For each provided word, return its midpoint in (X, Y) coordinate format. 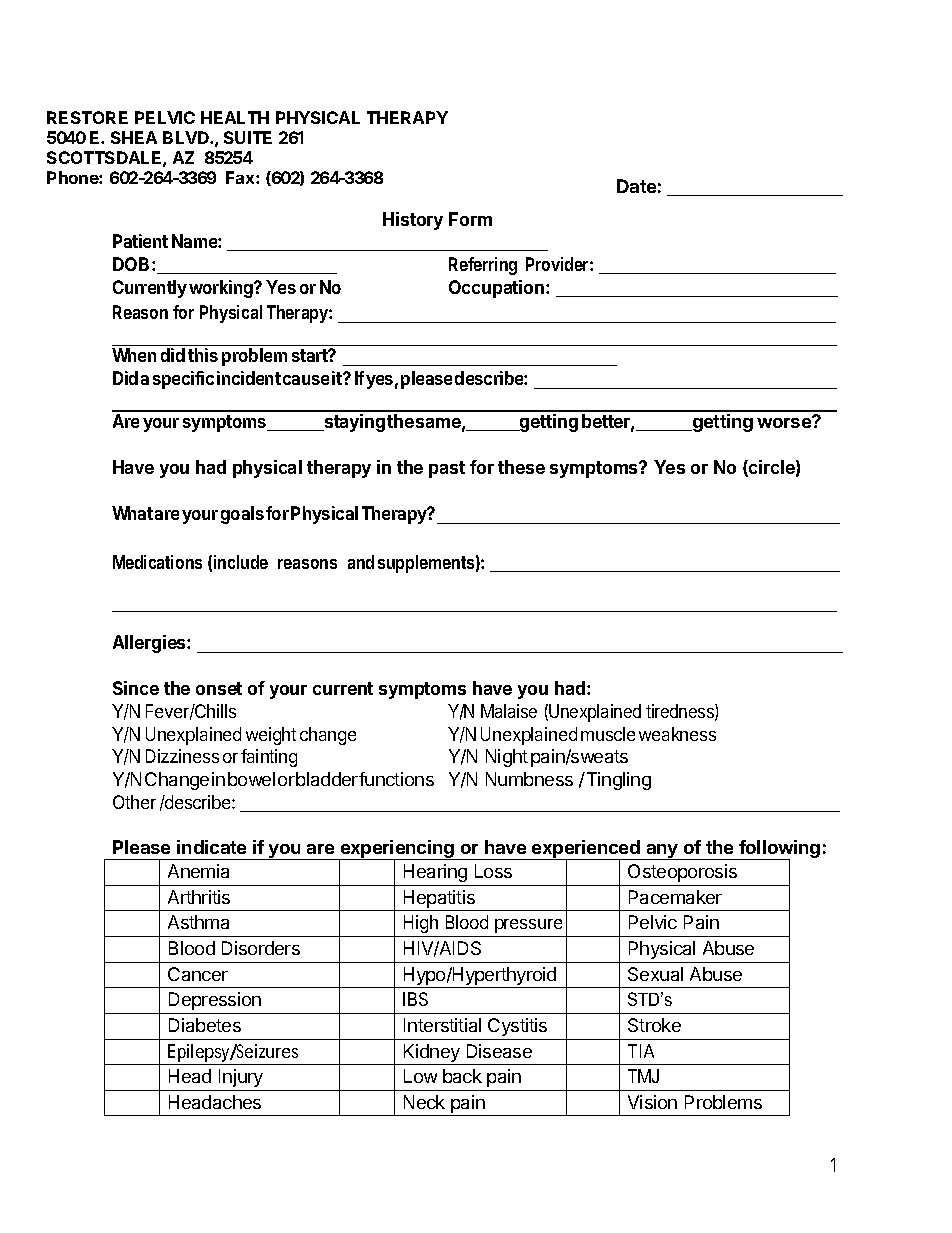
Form (470, 219)
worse (785, 422)
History (413, 221)
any (662, 852)
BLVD (187, 137)
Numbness (529, 779)
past (447, 469)
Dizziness (182, 756)
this (203, 355)
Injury (241, 1078)
